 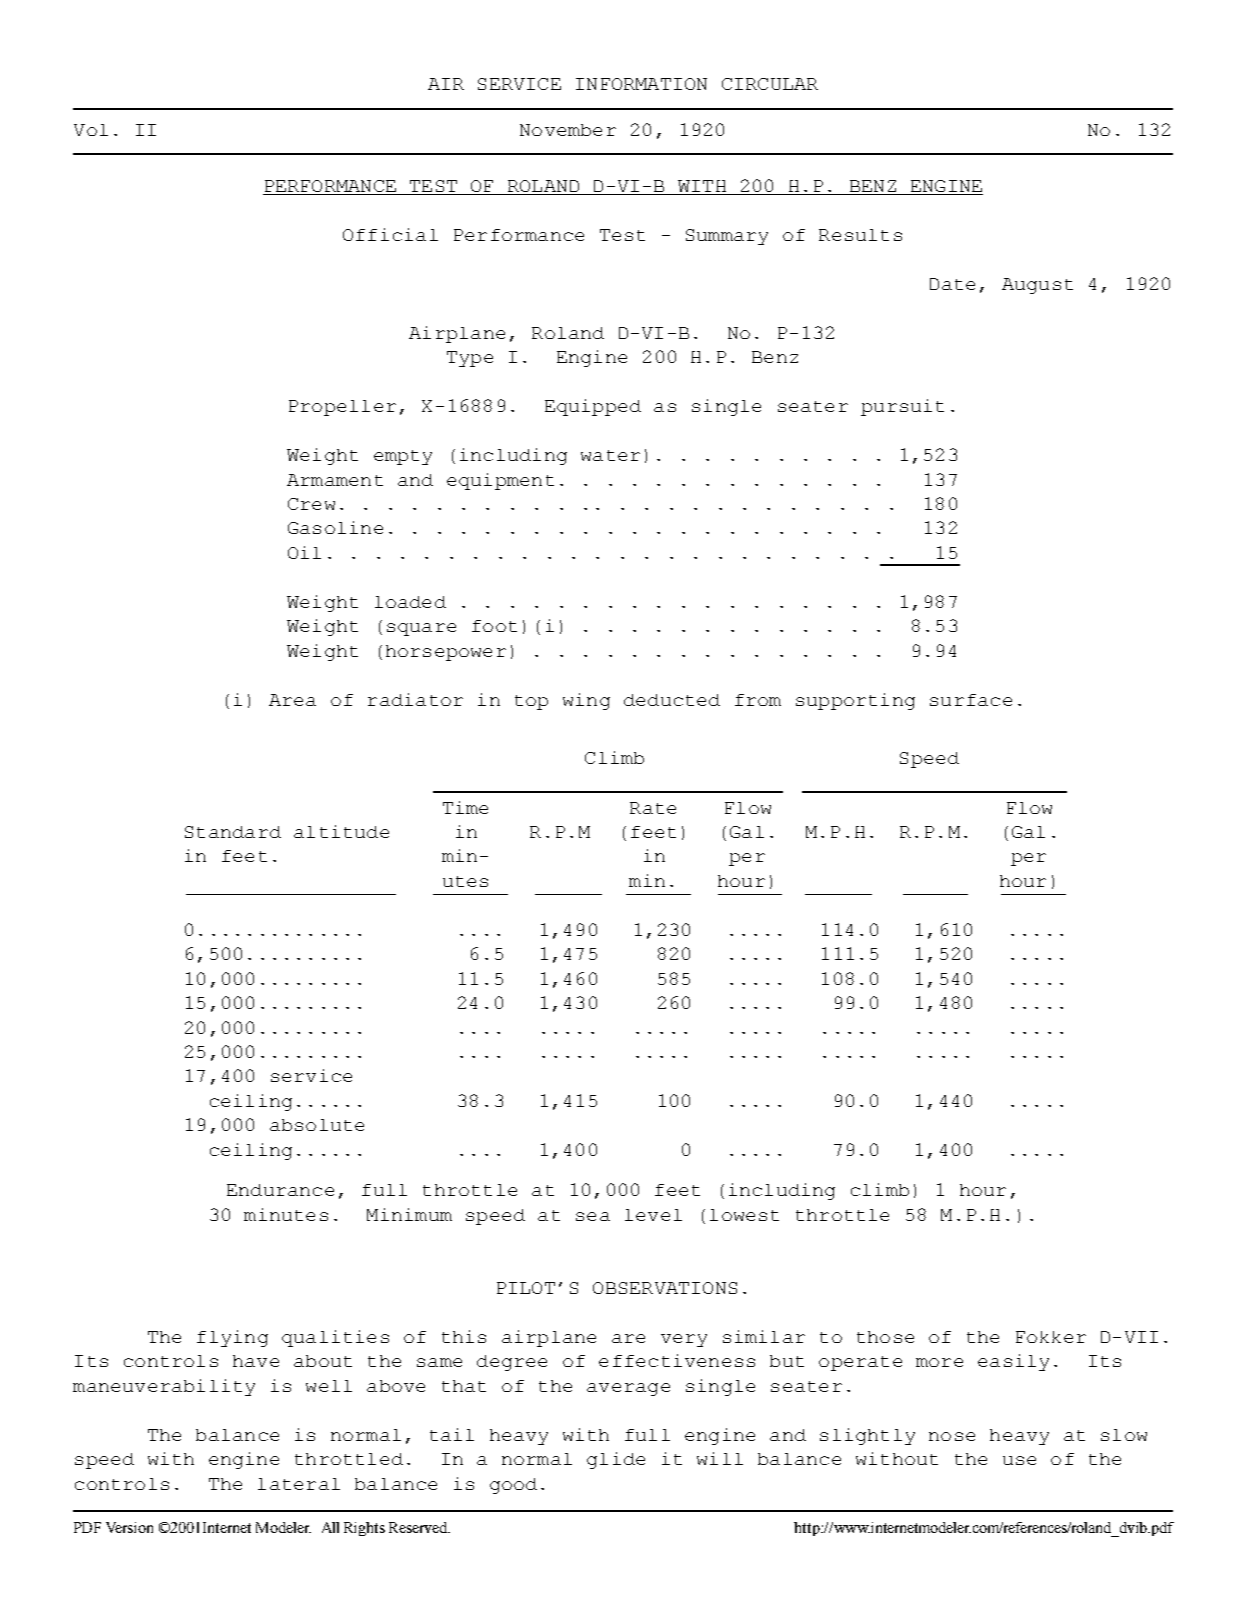 I want to click on wing, so click(x=586, y=701).
